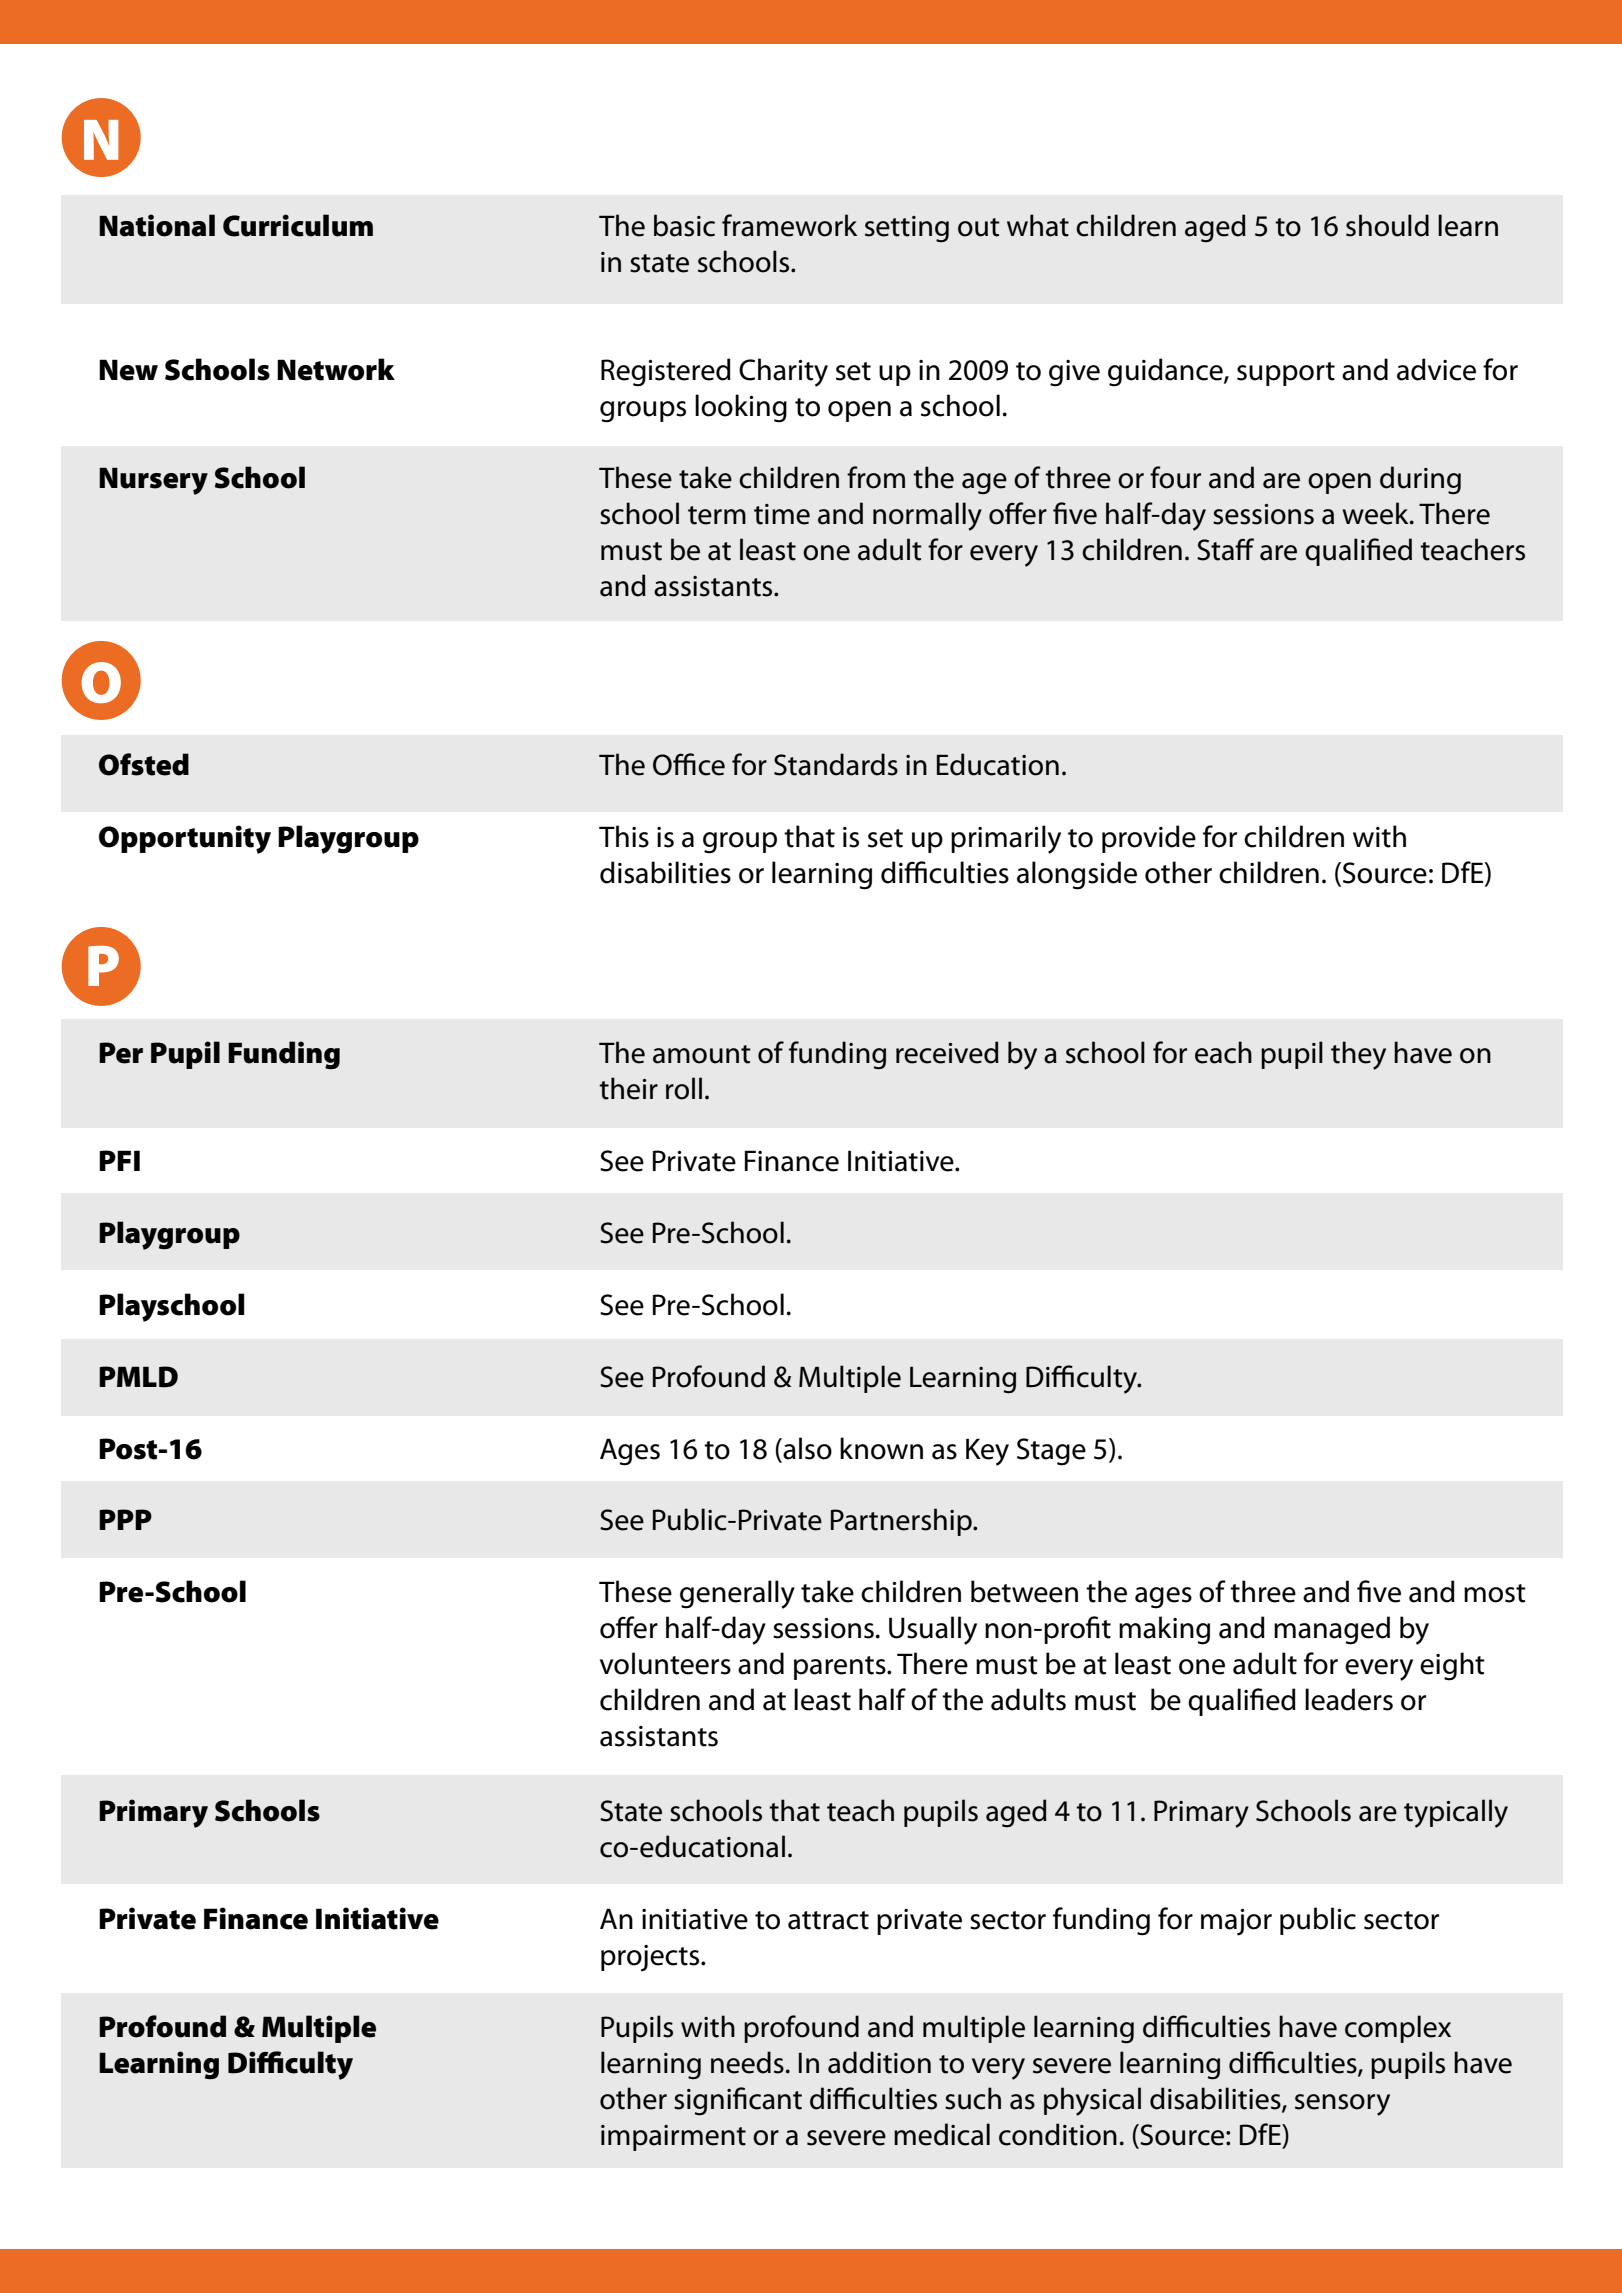  Describe the element at coordinates (806, 1448) in the screenshot. I see `also` at that location.
